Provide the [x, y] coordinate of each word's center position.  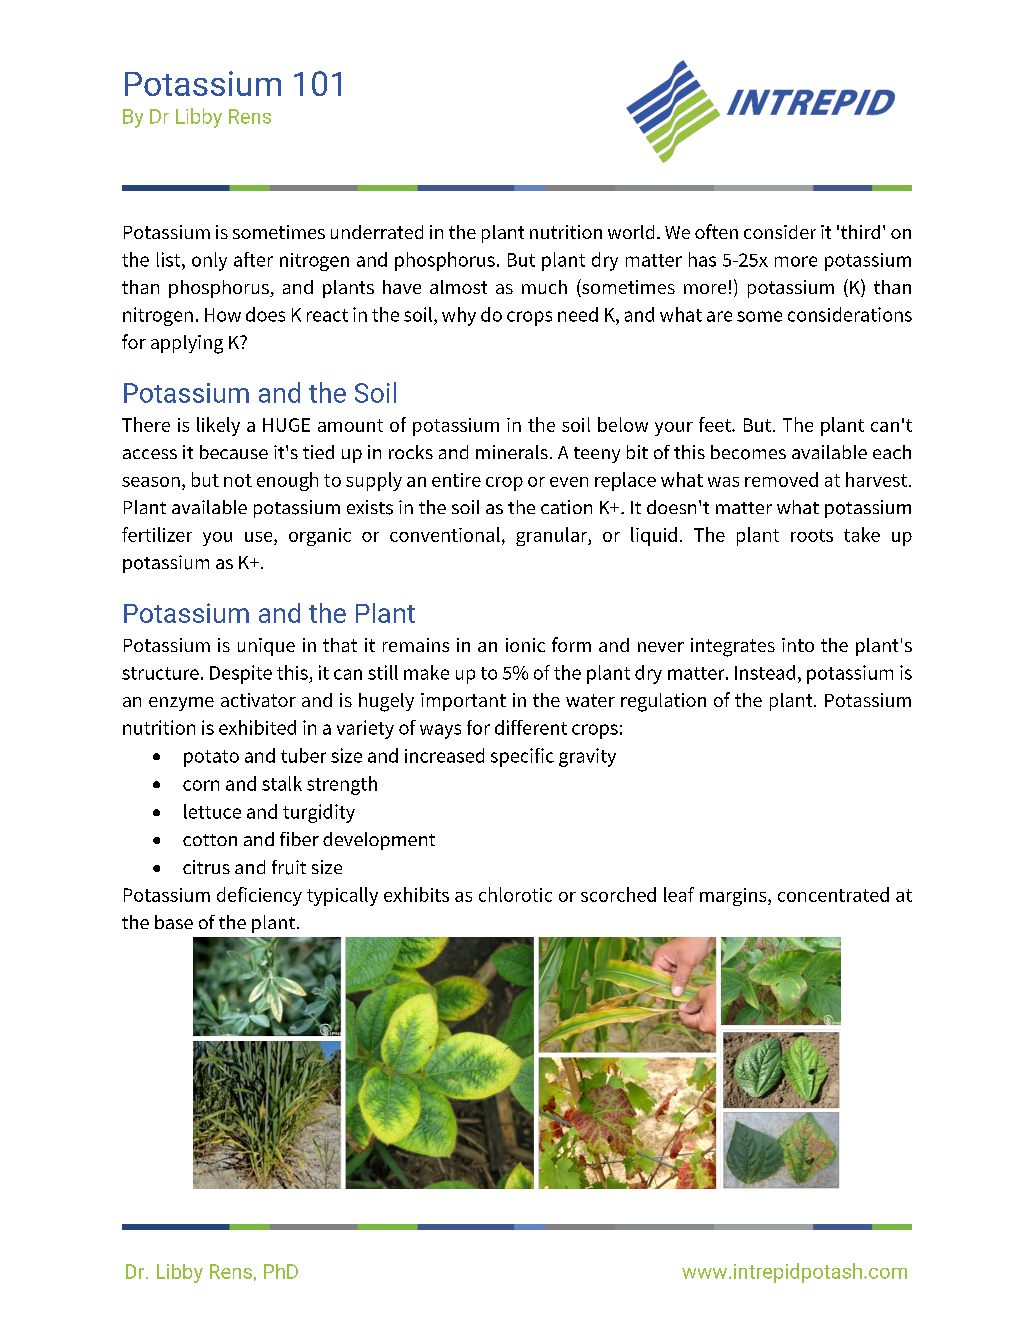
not [238, 480]
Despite [241, 674]
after [253, 259]
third [860, 232]
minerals [512, 452]
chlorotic [515, 894]
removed [781, 479]
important [463, 702]
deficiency [259, 896]
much [544, 287]
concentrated [833, 894]
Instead [765, 672]
